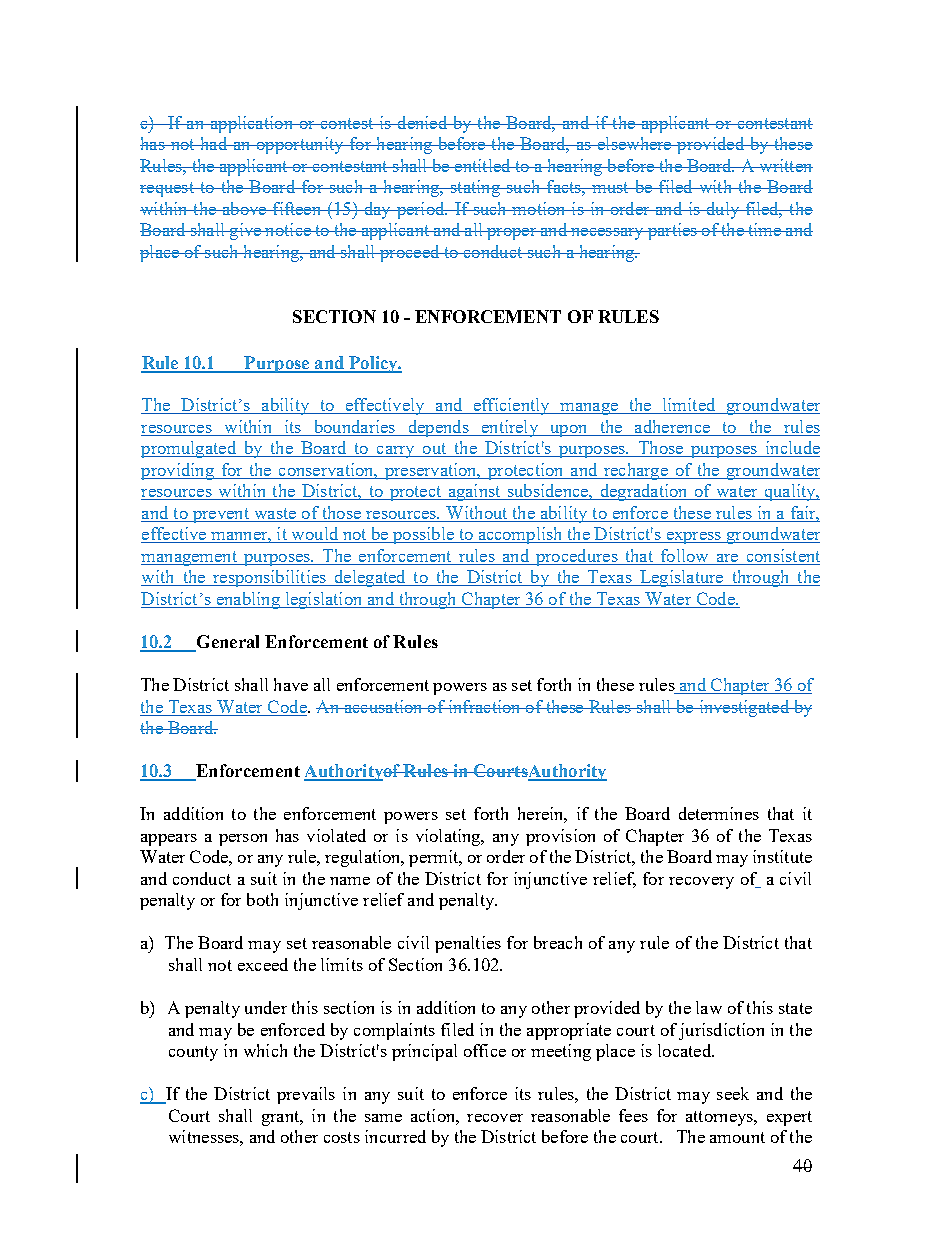 Image resolution: width=952 pixels, height=1233 pixels. Describe the element at coordinates (485, 1050) in the screenshot. I see `office` at that location.
